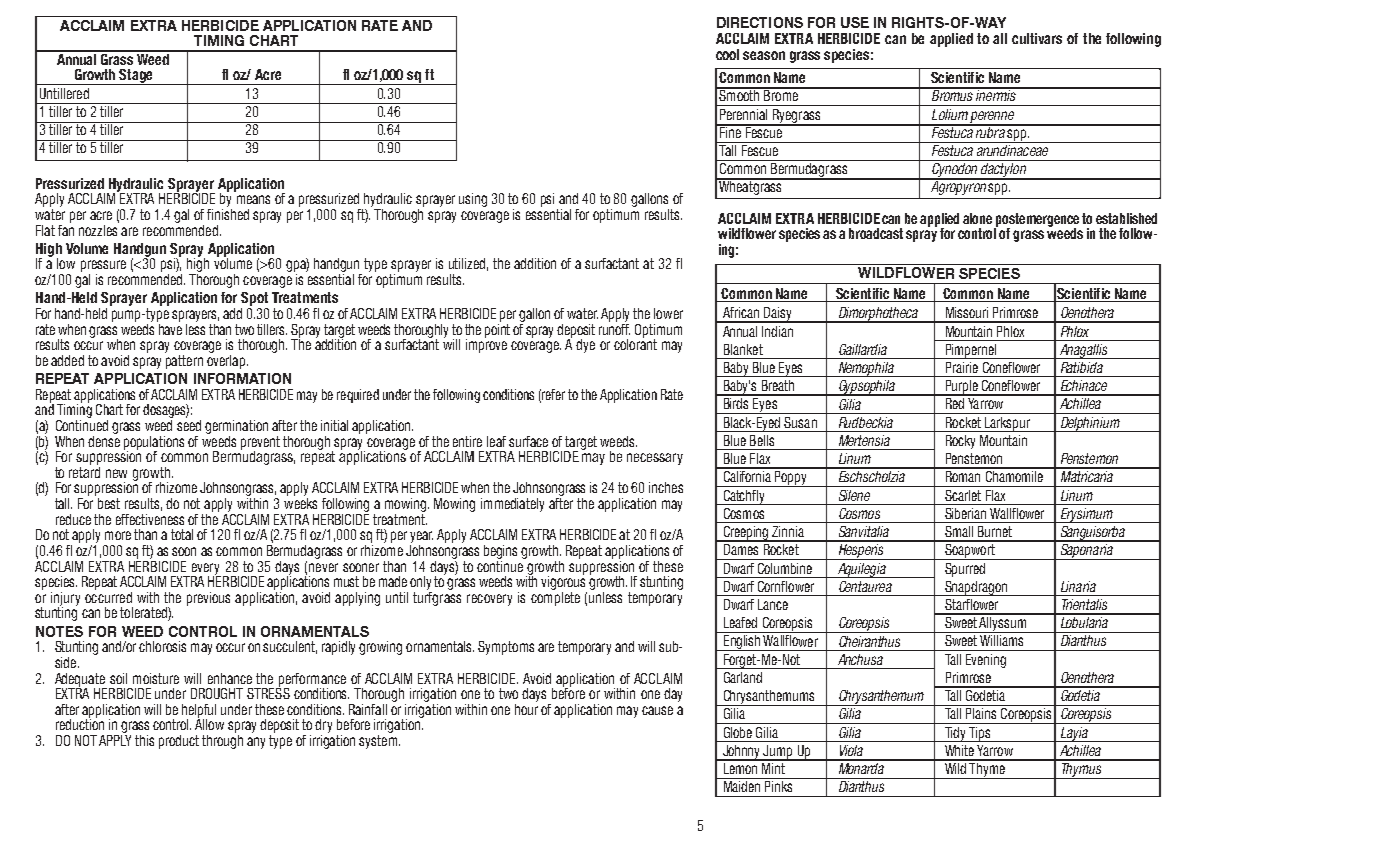  Describe the element at coordinates (657, 710) in the image. I see `cause` at that location.
